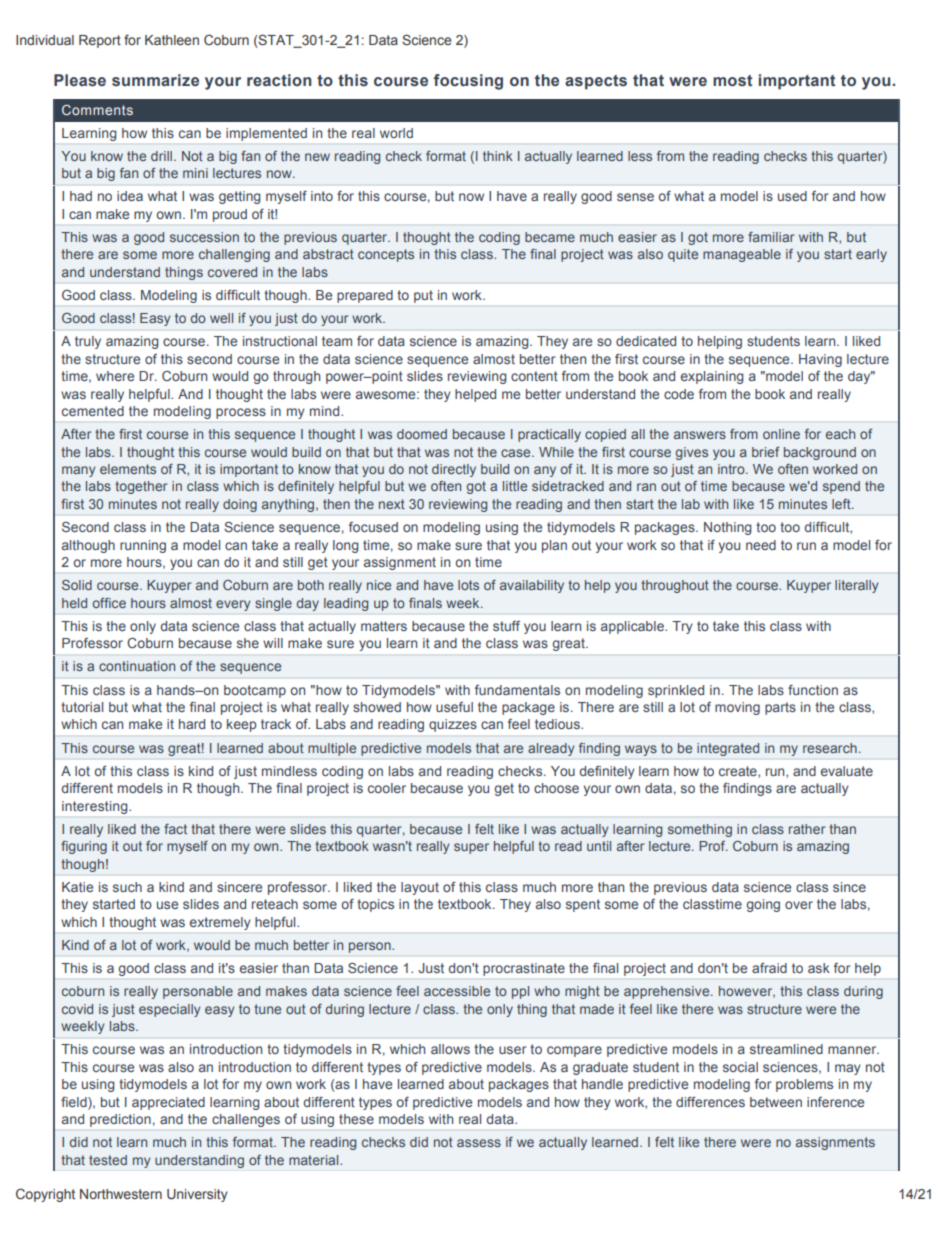  I want to click on doomed, so click(422, 434).
